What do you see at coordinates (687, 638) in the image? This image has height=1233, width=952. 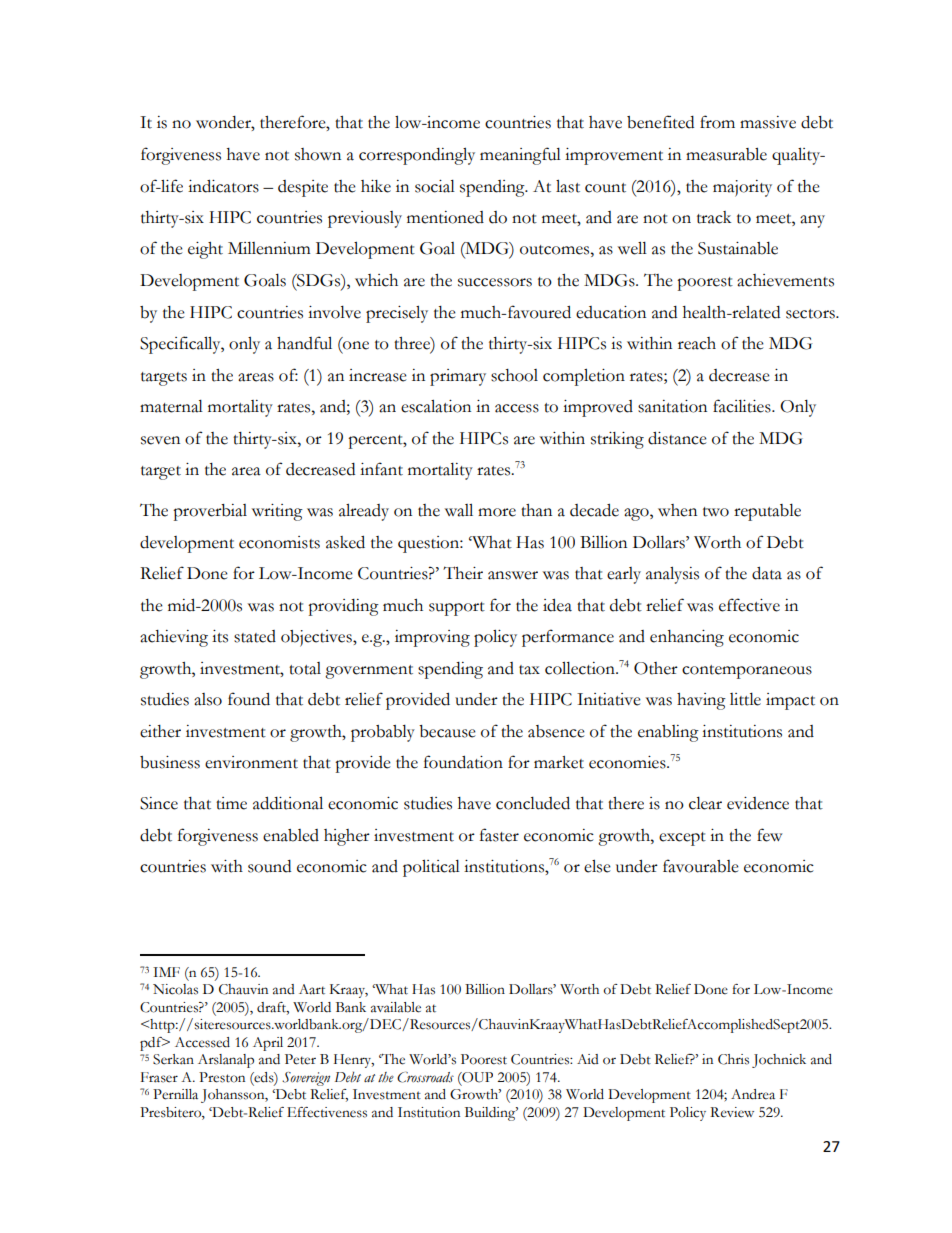 I see `enhancing` at bounding box center [687, 638].
